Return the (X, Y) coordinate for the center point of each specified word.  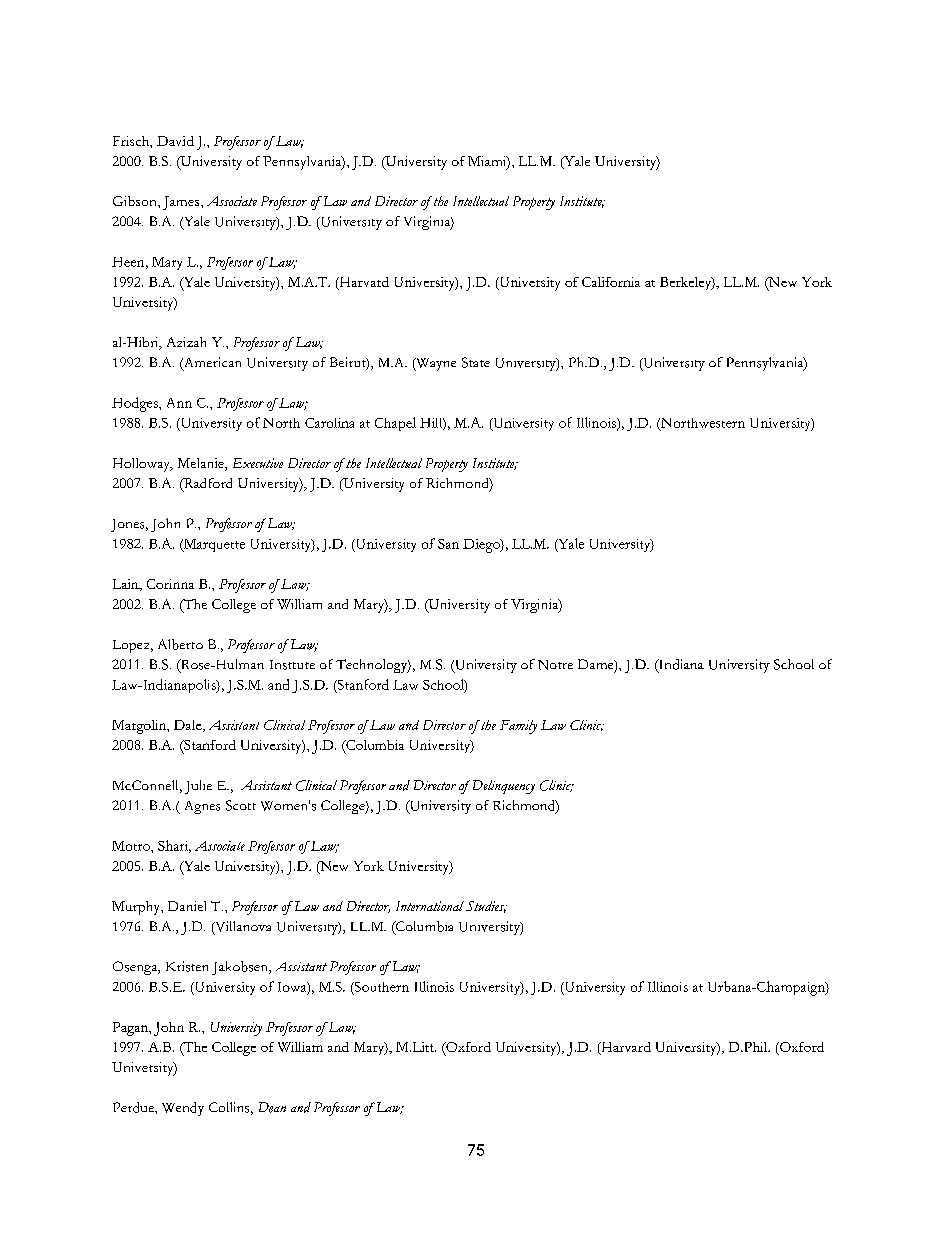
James (182, 203)
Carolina (329, 423)
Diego (482, 546)
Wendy (183, 1109)
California (611, 282)
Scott (241, 805)
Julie (198, 787)
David (175, 141)
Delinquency (504, 787)
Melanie (202, 464)
